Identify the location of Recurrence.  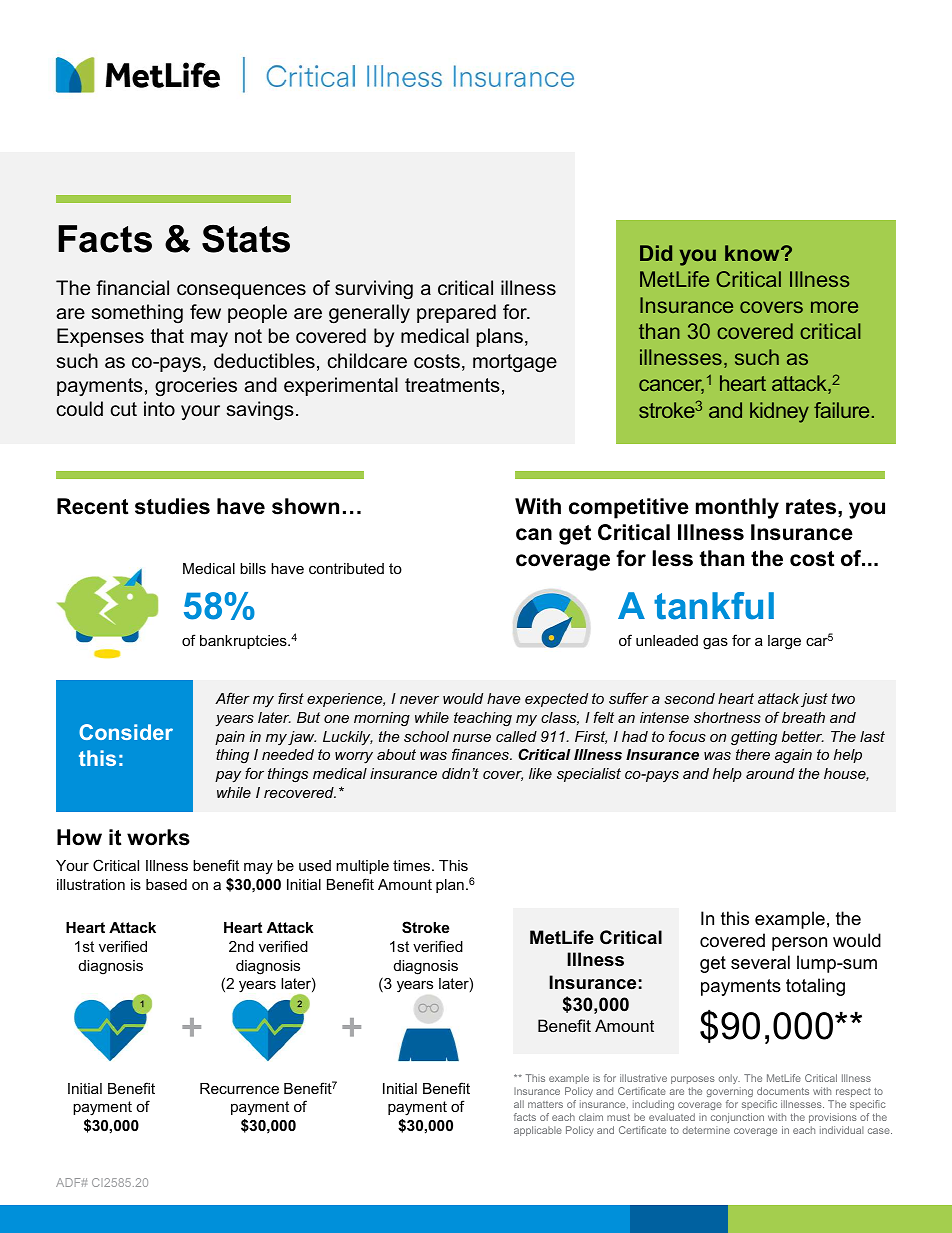
(239, 1088).
